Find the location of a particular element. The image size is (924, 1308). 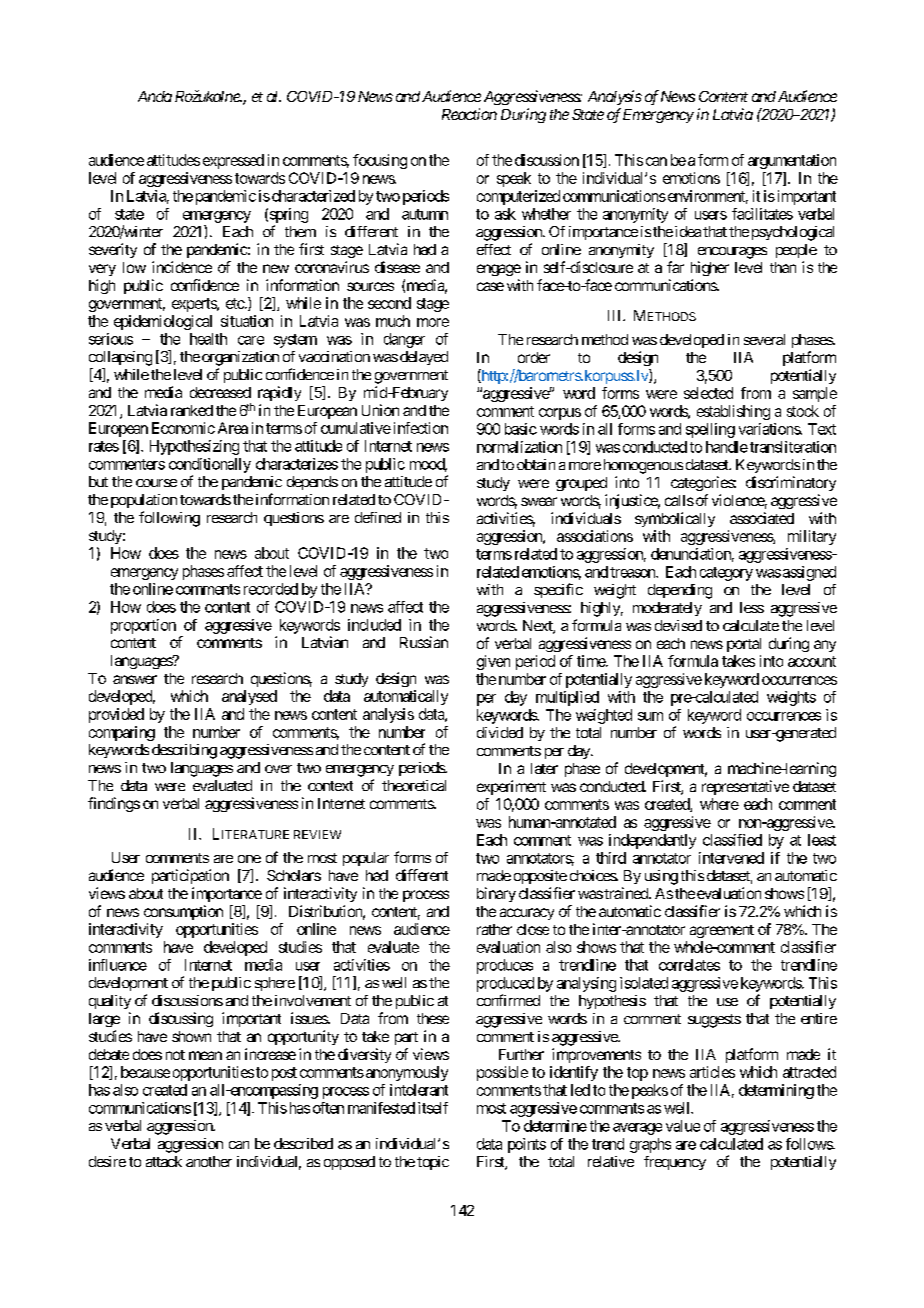

another is located at coordinates (209, 1161).
